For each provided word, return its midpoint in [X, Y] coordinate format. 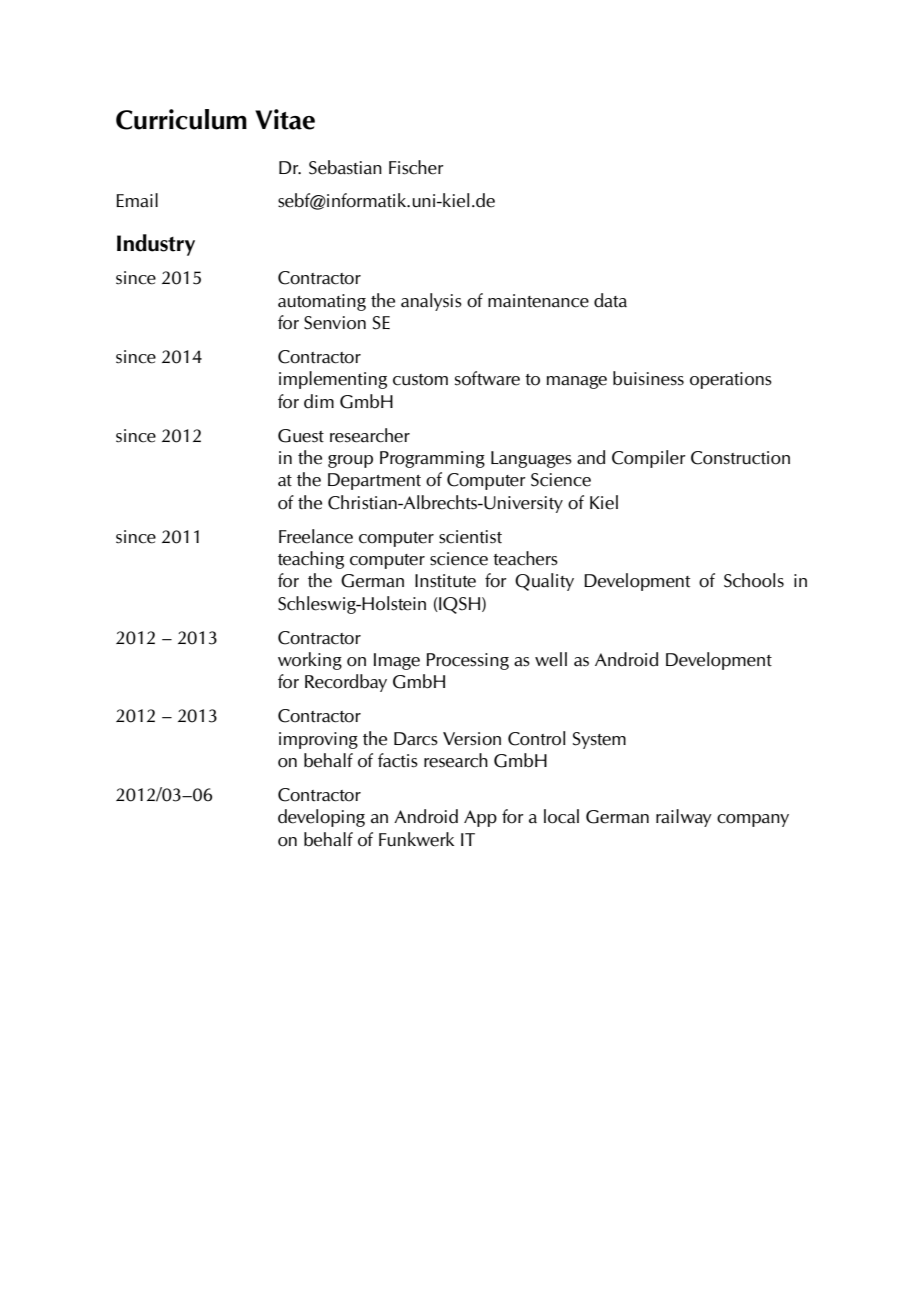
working [310, 661]
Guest [301, 436]
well [551, 659]
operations [731, 380]
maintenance [538, 301]
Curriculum [181, 119]
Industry [156, 245]
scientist [470, 537]
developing [321, 818]
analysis [431, 302]
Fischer [416, 167]
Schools [754, 580]
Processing [467, 661]
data [610, 300]
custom [420, 380]
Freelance [316, 536]
